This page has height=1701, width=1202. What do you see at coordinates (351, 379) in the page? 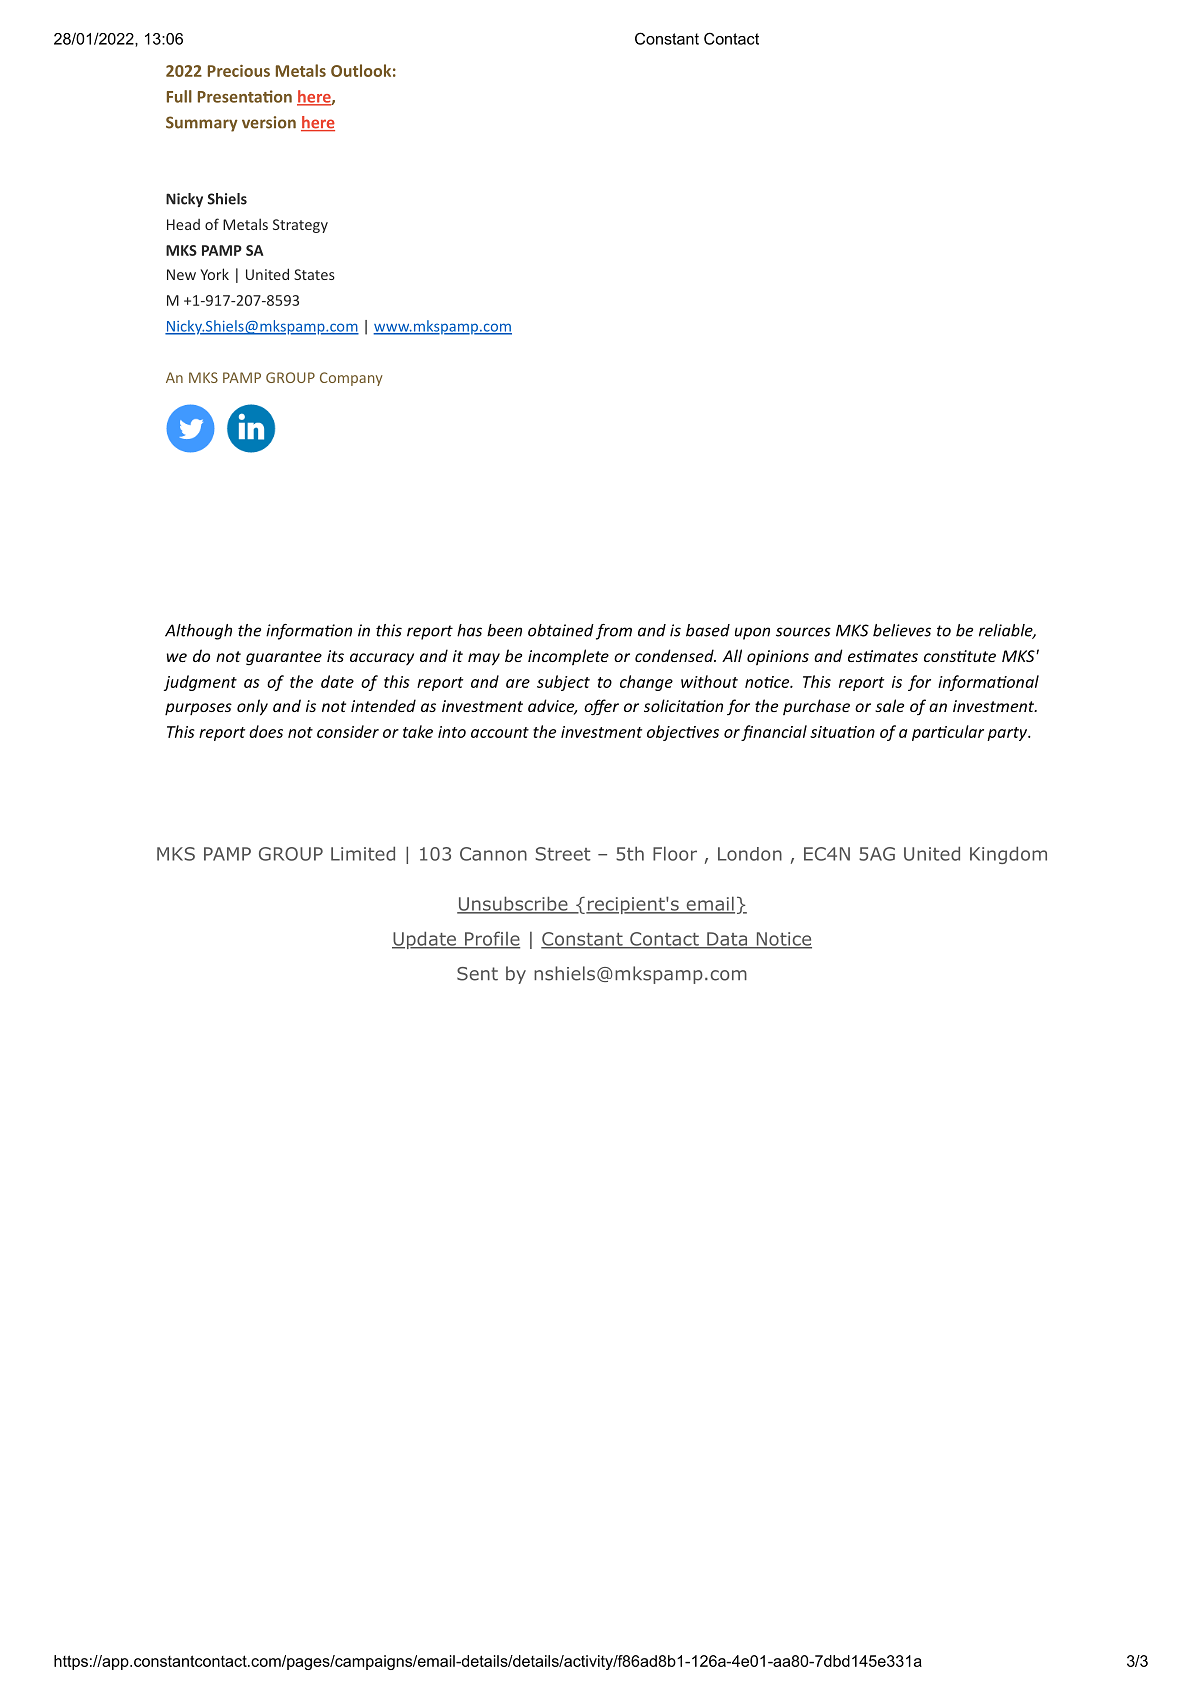
I see `Company` at bounding box center [351, 379].
